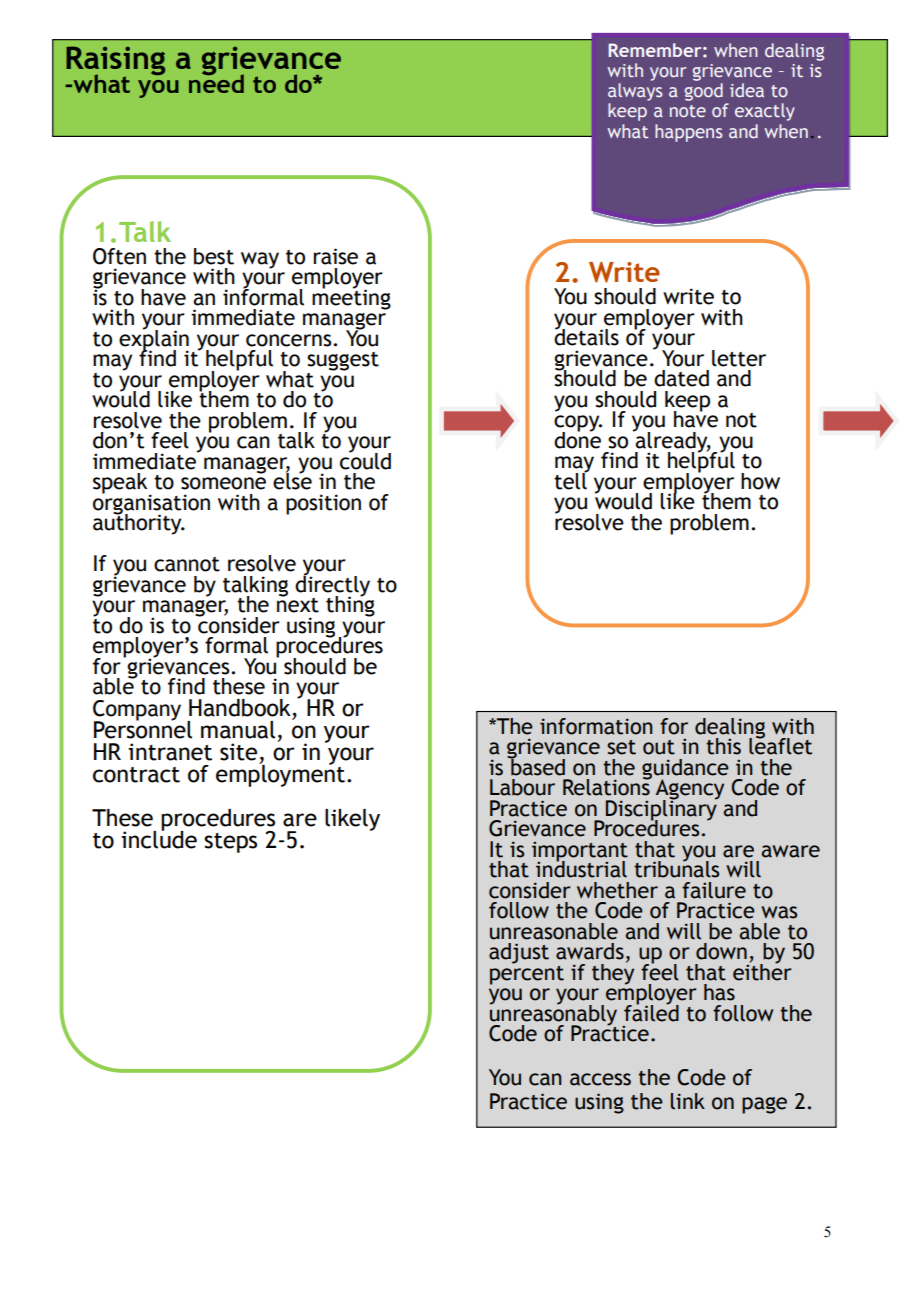 The height and width of the document is (1308, 924). Describe the element at coordinates (216, 82) in the document. I see `need` at that location.
